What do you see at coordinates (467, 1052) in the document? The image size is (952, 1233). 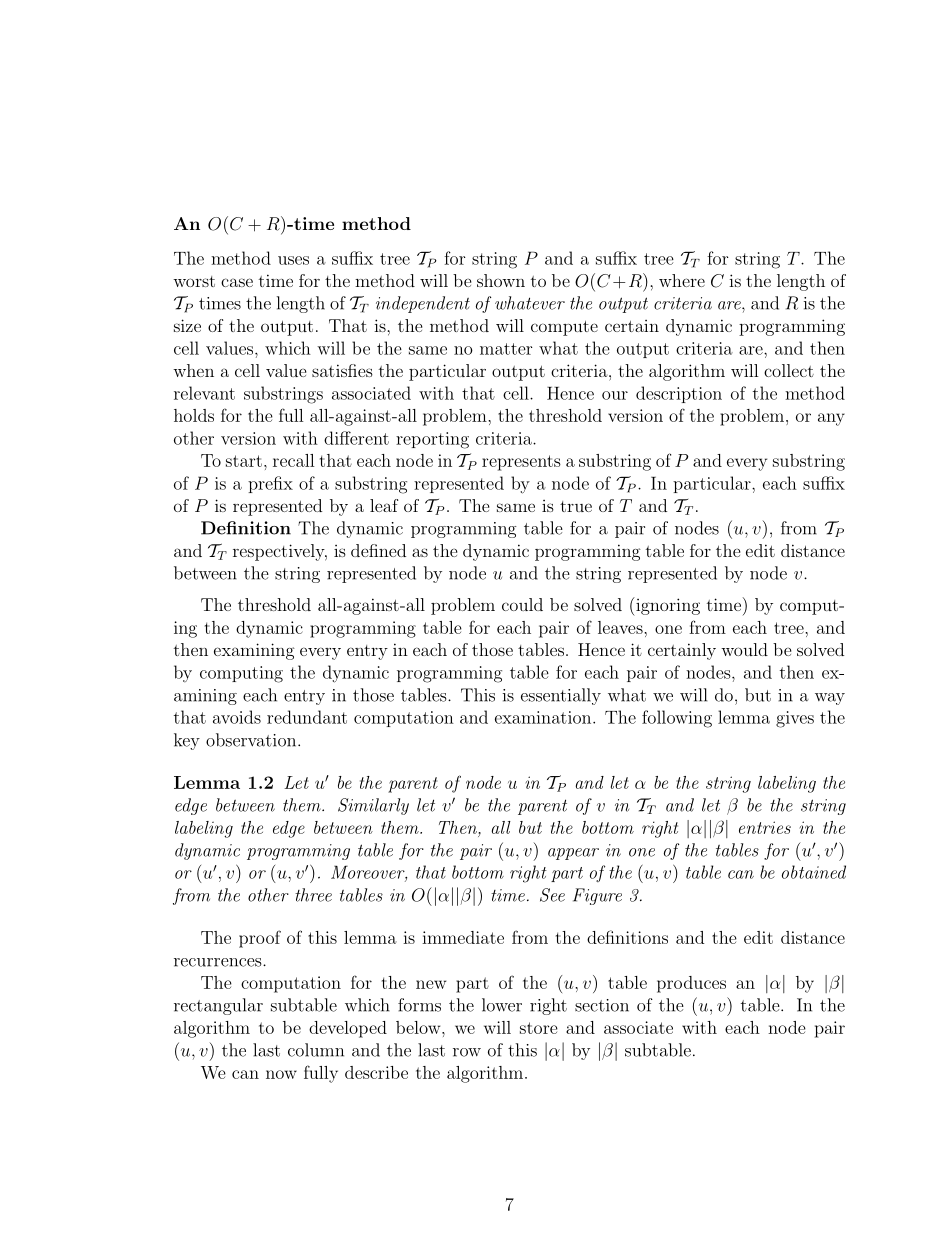 I see `row` at bounding box center [467, 1052].
